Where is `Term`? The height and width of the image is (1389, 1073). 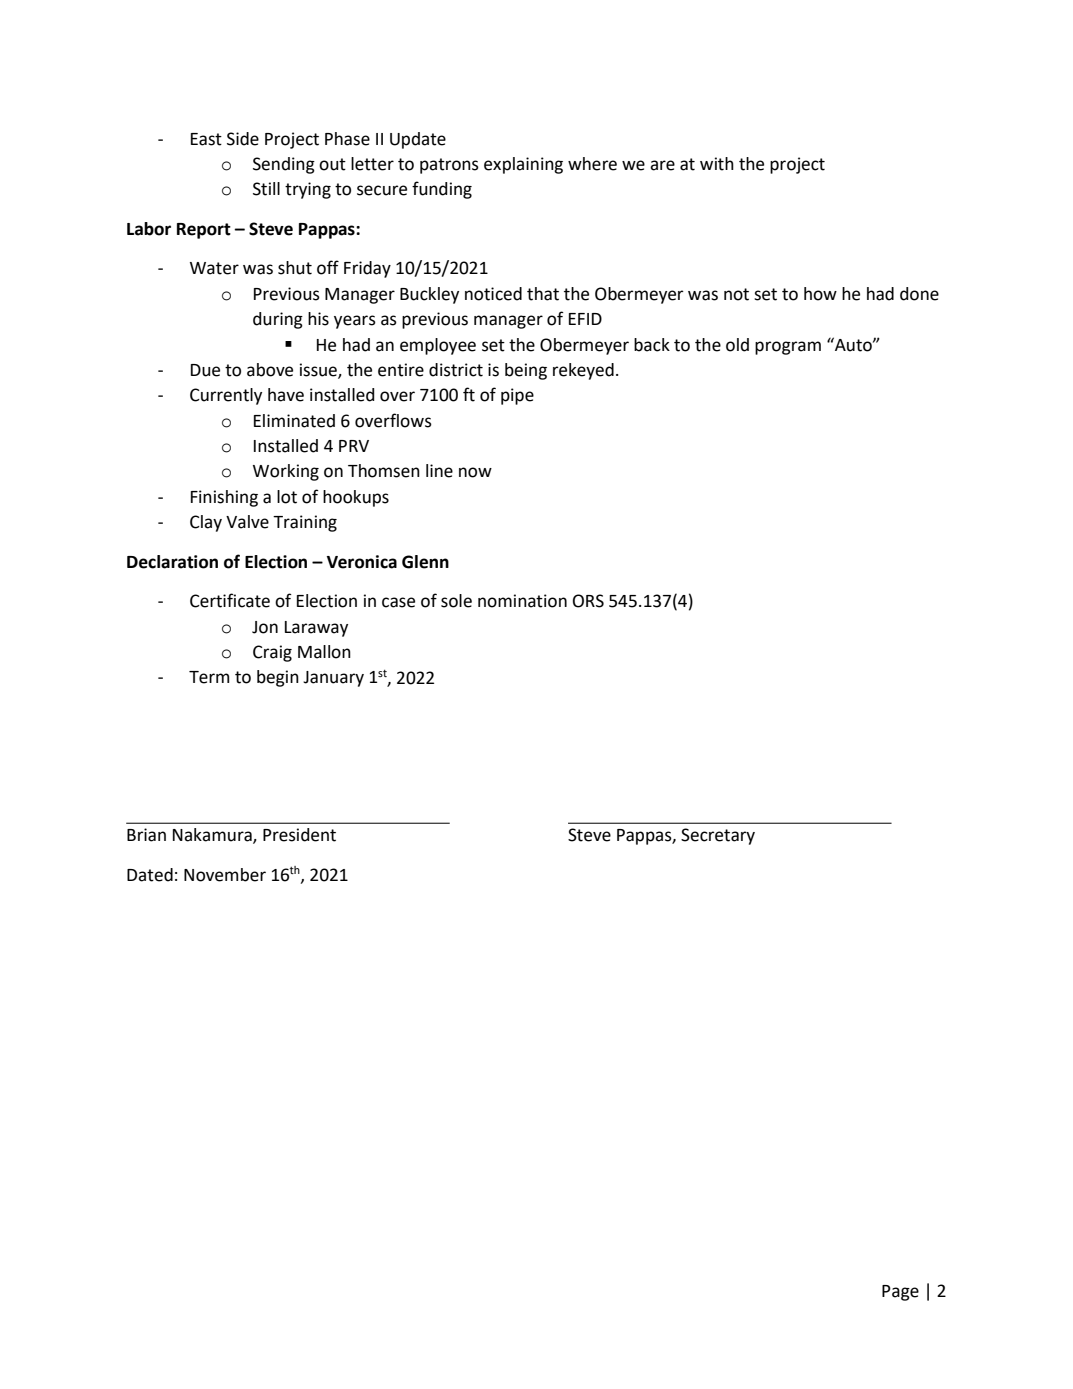 Term is located at coordinates (209, 677).
